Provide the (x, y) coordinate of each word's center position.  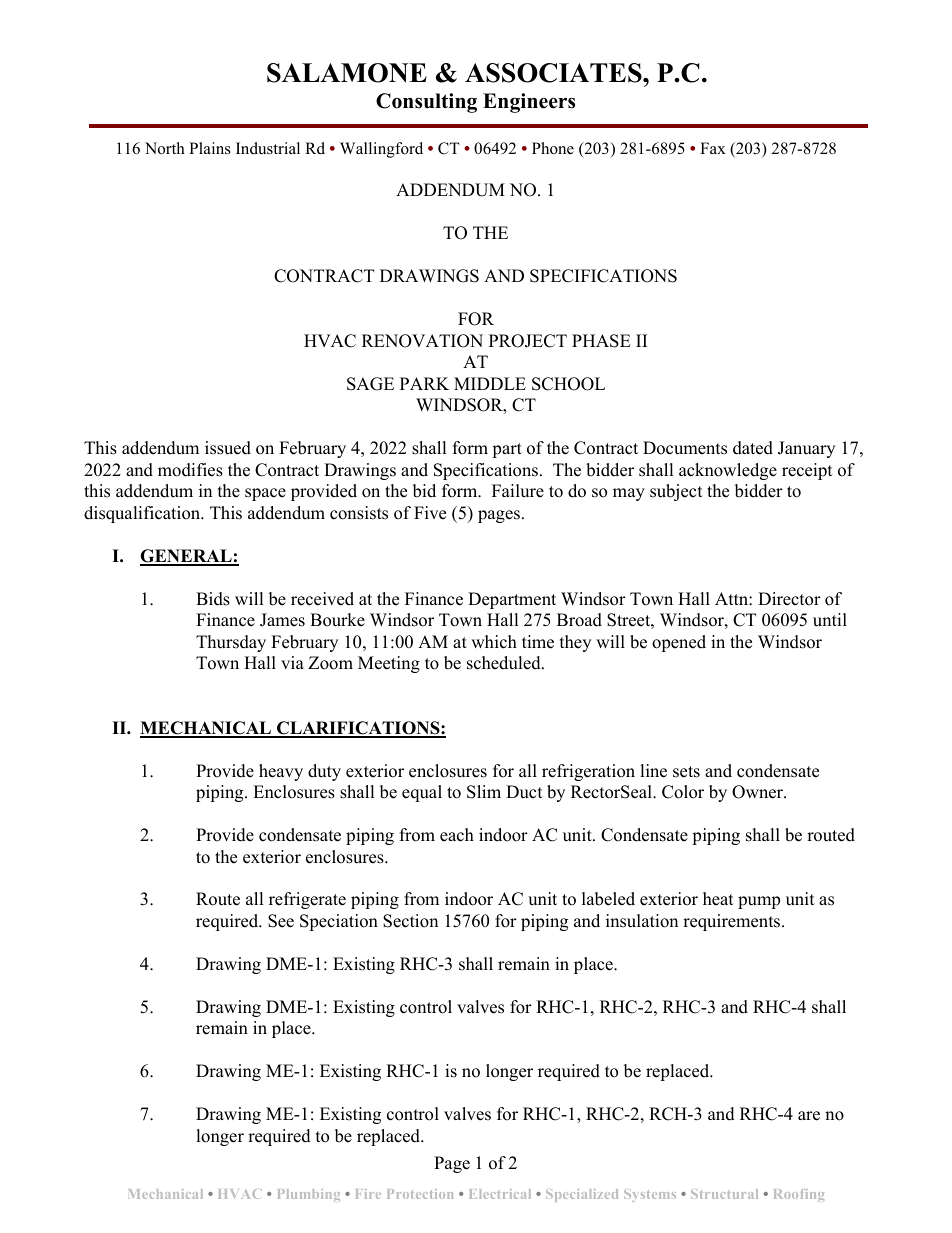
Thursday (231, 643)
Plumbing (309, 1195)
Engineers (529, 103)
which (494, 642)
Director (789, 599)
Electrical (500, 1194)
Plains (210, 148)
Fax (713, 148)
